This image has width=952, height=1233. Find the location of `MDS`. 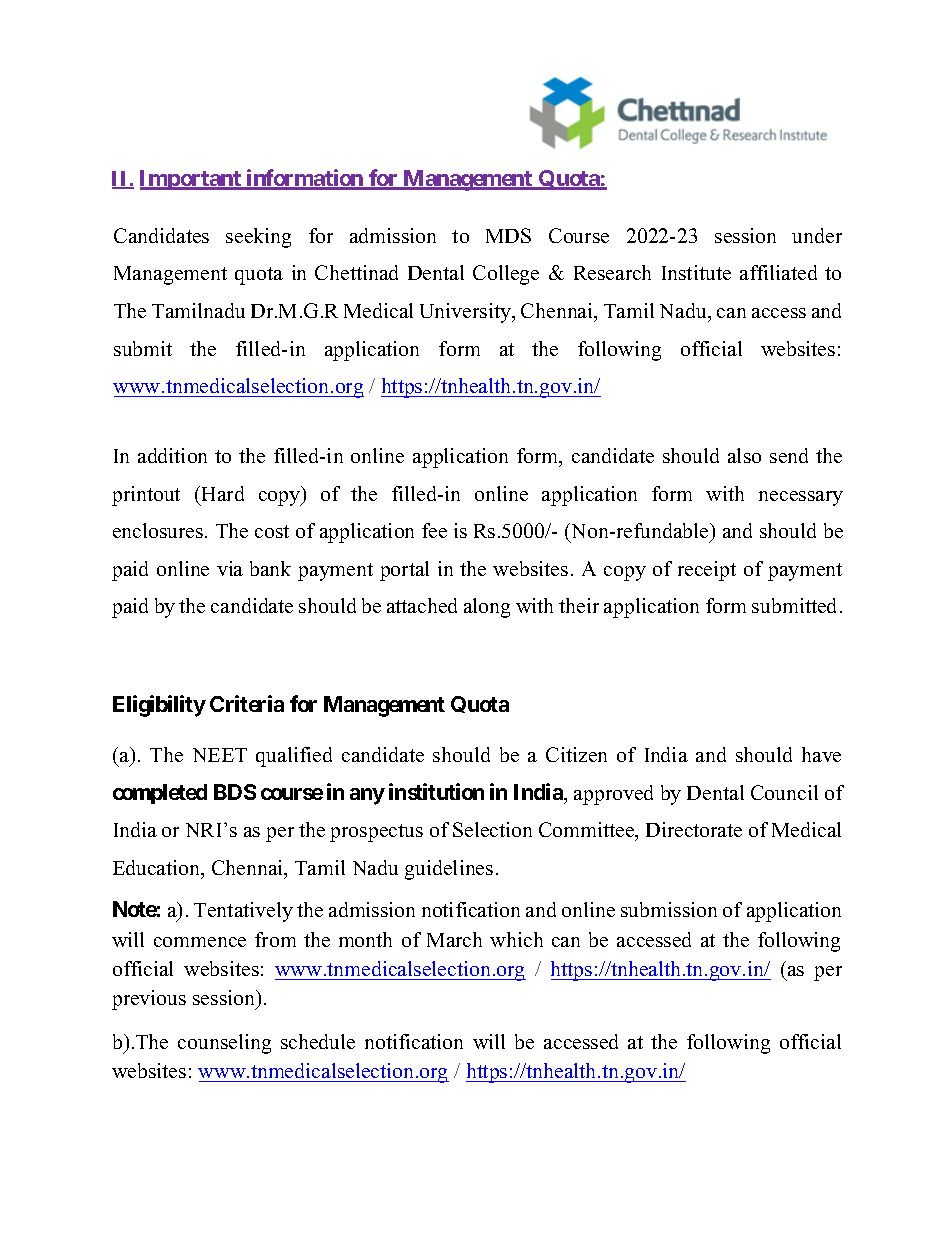

MDS is located at coordinates (508, 235).
